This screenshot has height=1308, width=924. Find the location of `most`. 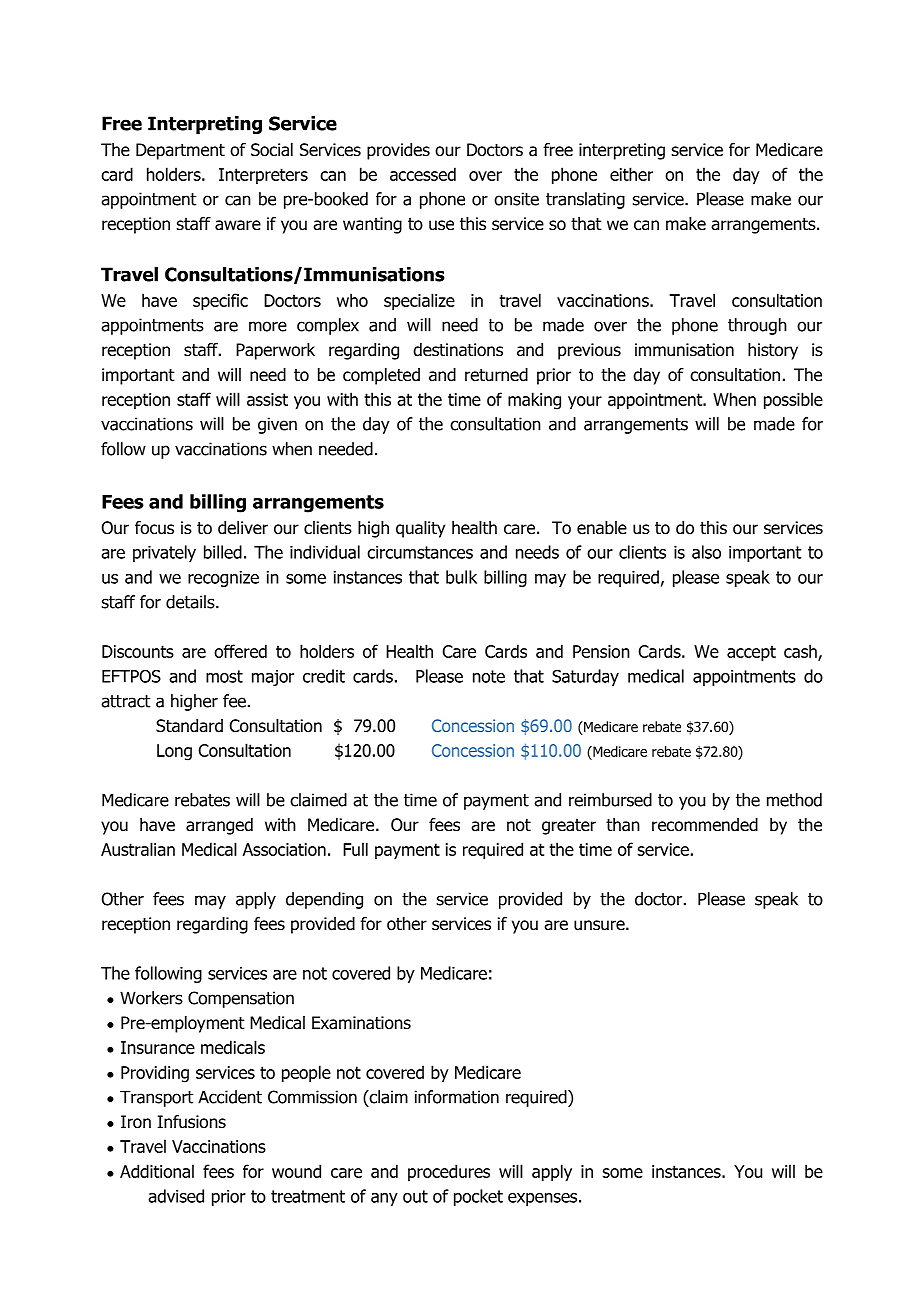

most is located at coordinates (224, 676).
